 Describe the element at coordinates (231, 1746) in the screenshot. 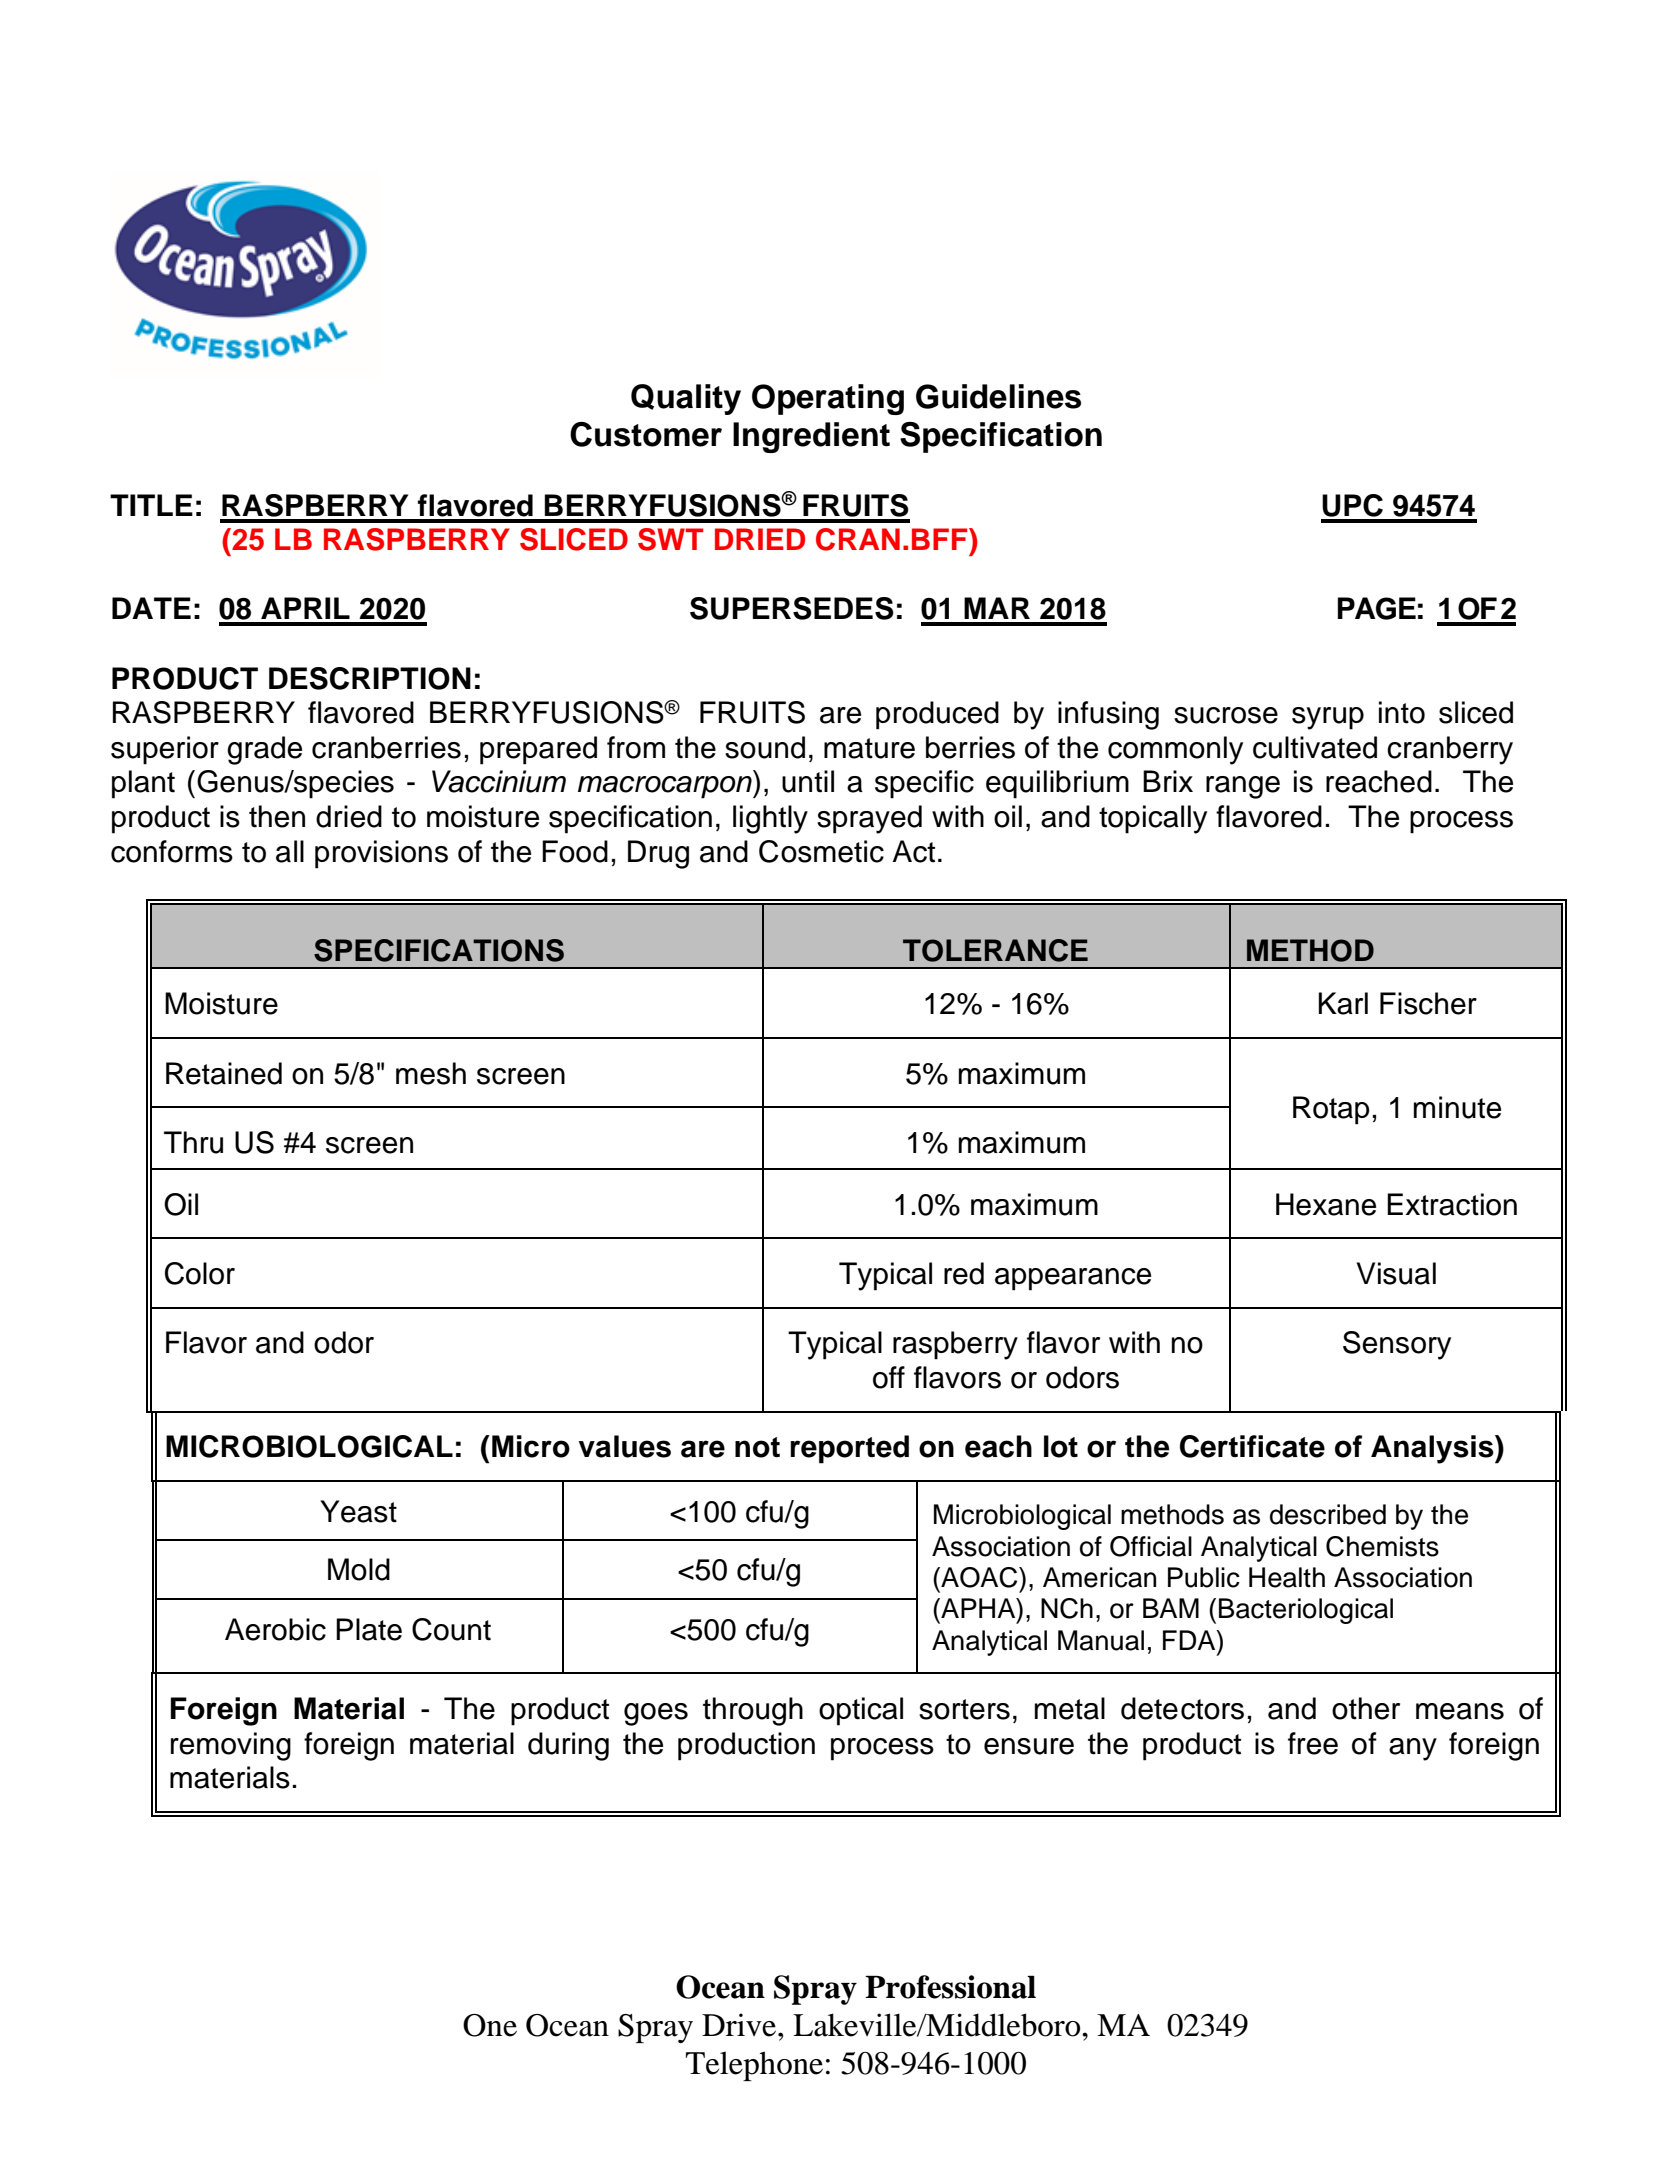

I see `removing` at that location.
